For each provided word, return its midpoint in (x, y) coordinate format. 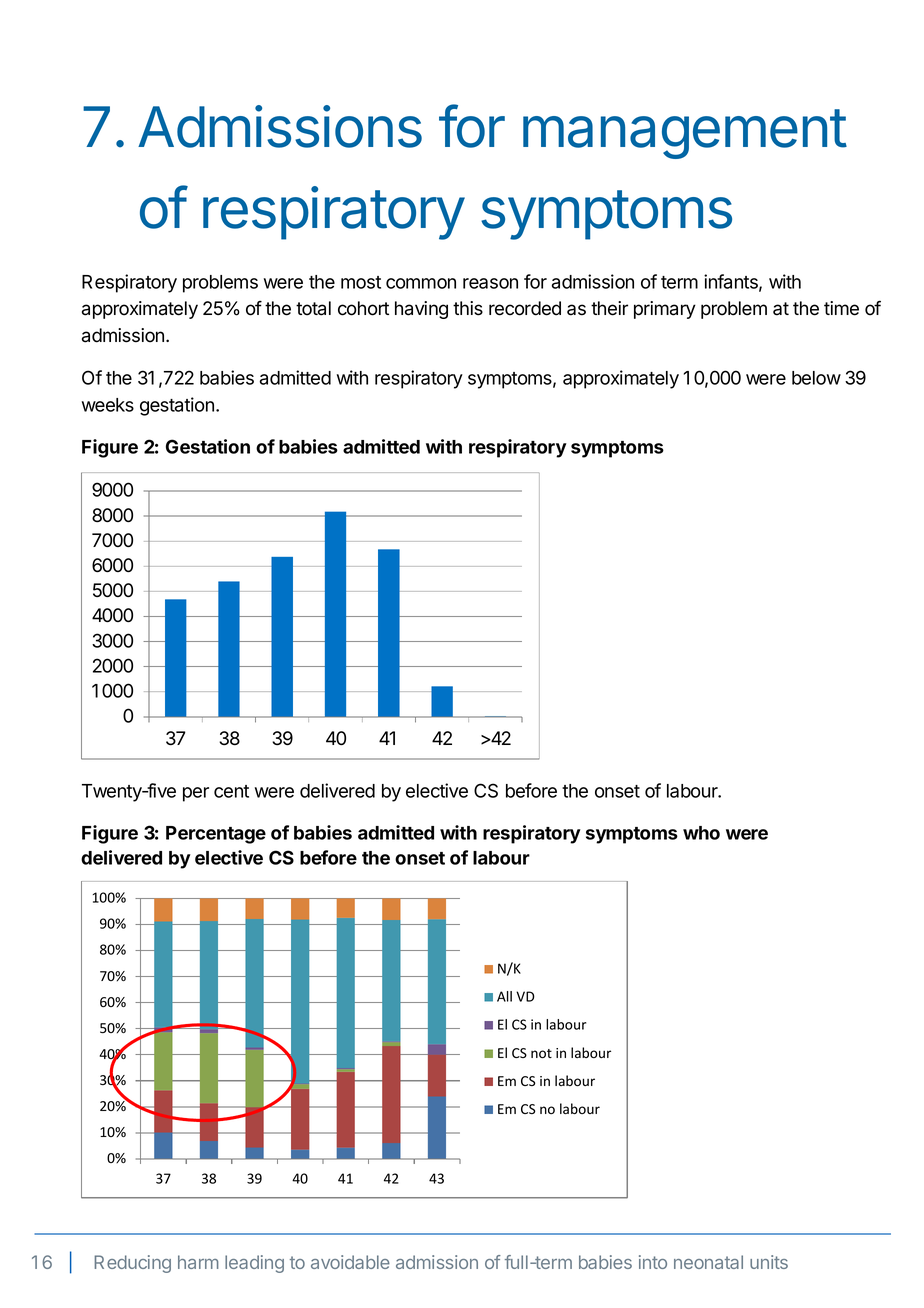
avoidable (350, 1262)
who (701, 833)
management (685, 134)
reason (490, 283)
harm (198, 1262)
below (816, 378)
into (653, 1262)
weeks (108, 405)
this (468, 308)
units (769, 1262)
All (504, 996)
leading (254, 1264)
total (313, 308)
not (541, 1054)
